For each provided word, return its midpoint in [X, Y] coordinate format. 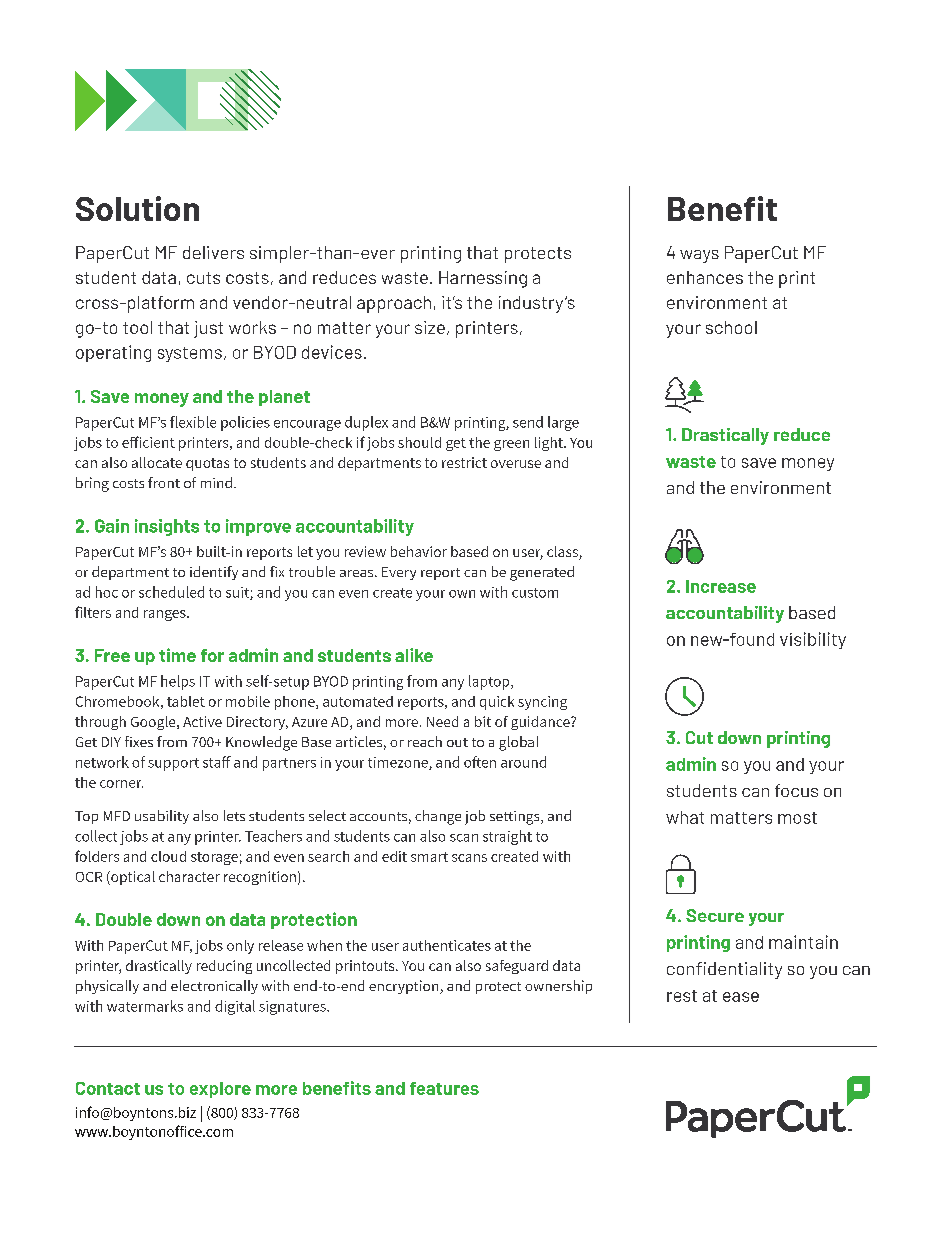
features [444, 1088]
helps [178, 682]
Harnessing [483, 279]
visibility [813, 640]
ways [699, 256]
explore [220, 1090]
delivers [213, 252]
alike [414, 655]
